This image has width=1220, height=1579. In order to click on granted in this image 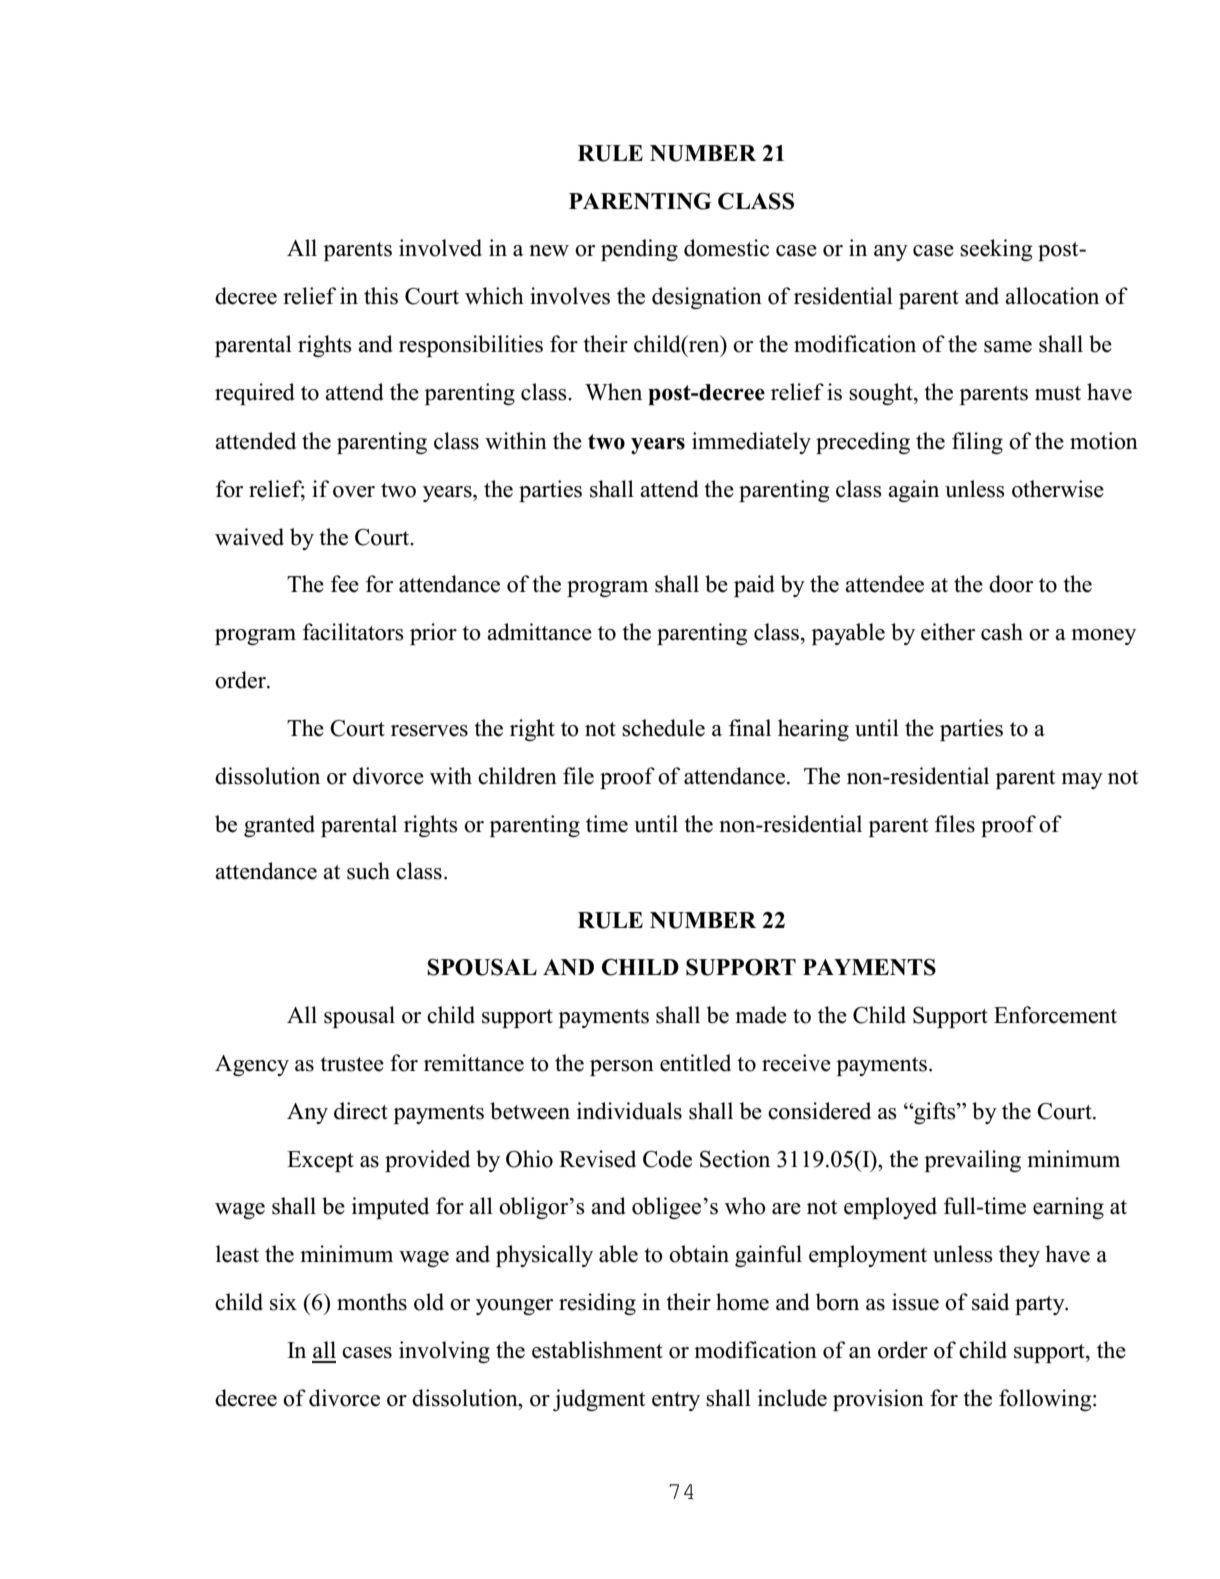, I will do `click(279, 826)`.
